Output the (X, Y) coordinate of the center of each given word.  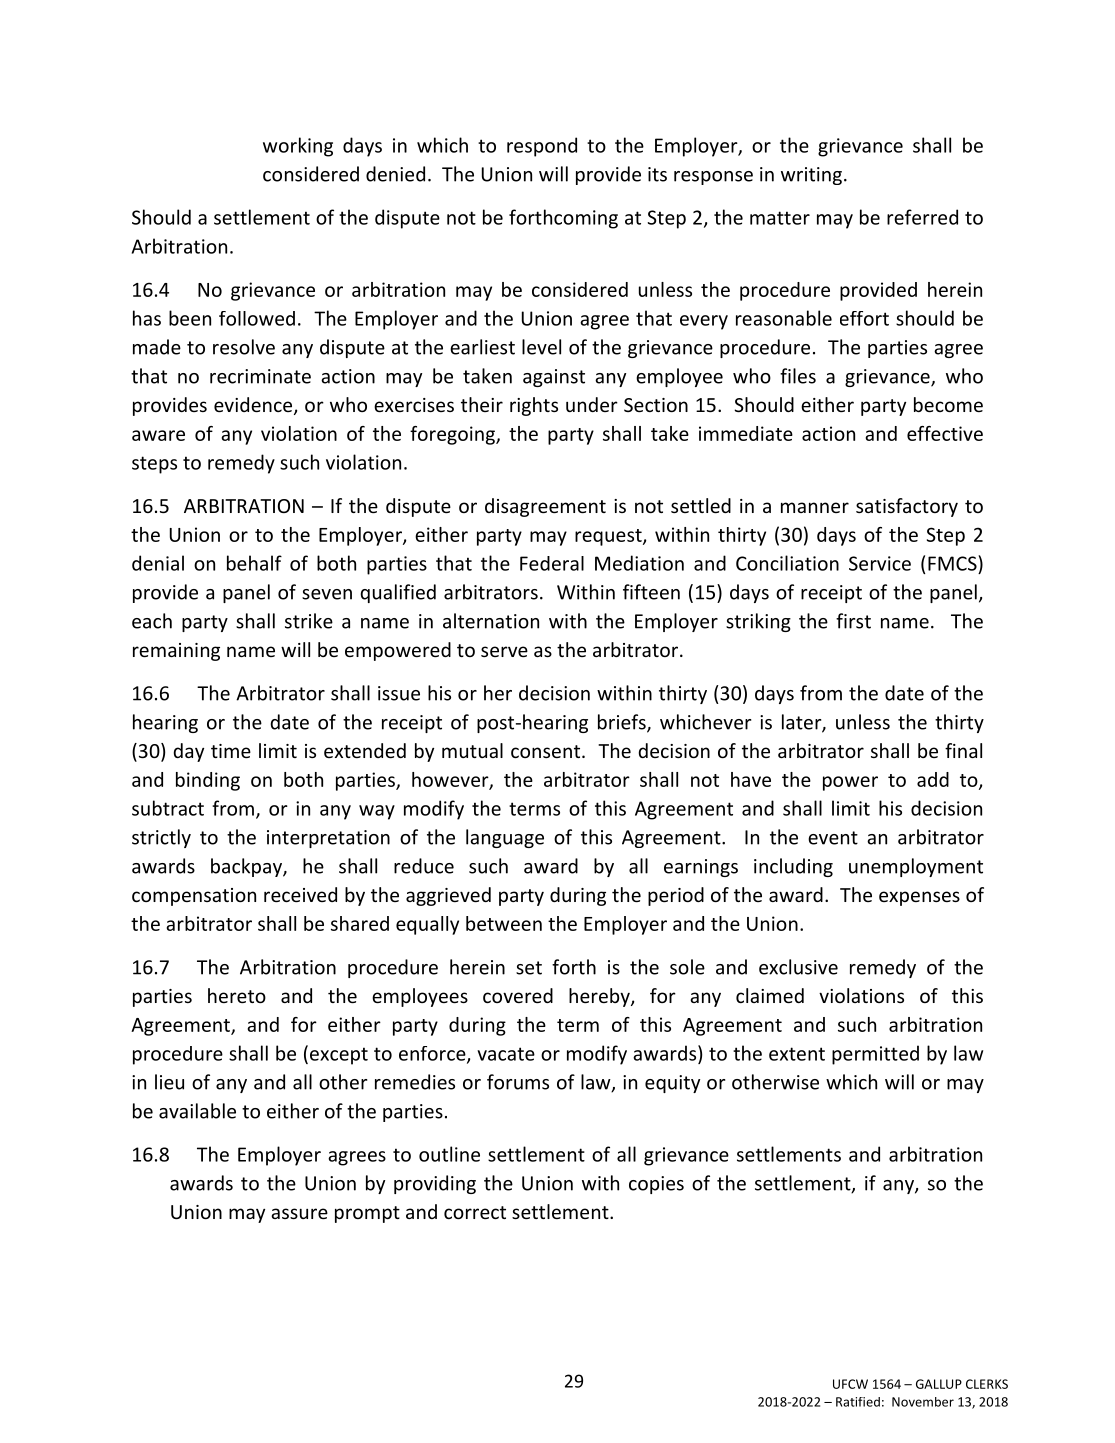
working (298, 147)
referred (922, 217)
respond (542, 147)
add (933, 779)
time (231, 751)
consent (545, 751)
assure (299, 1213)
